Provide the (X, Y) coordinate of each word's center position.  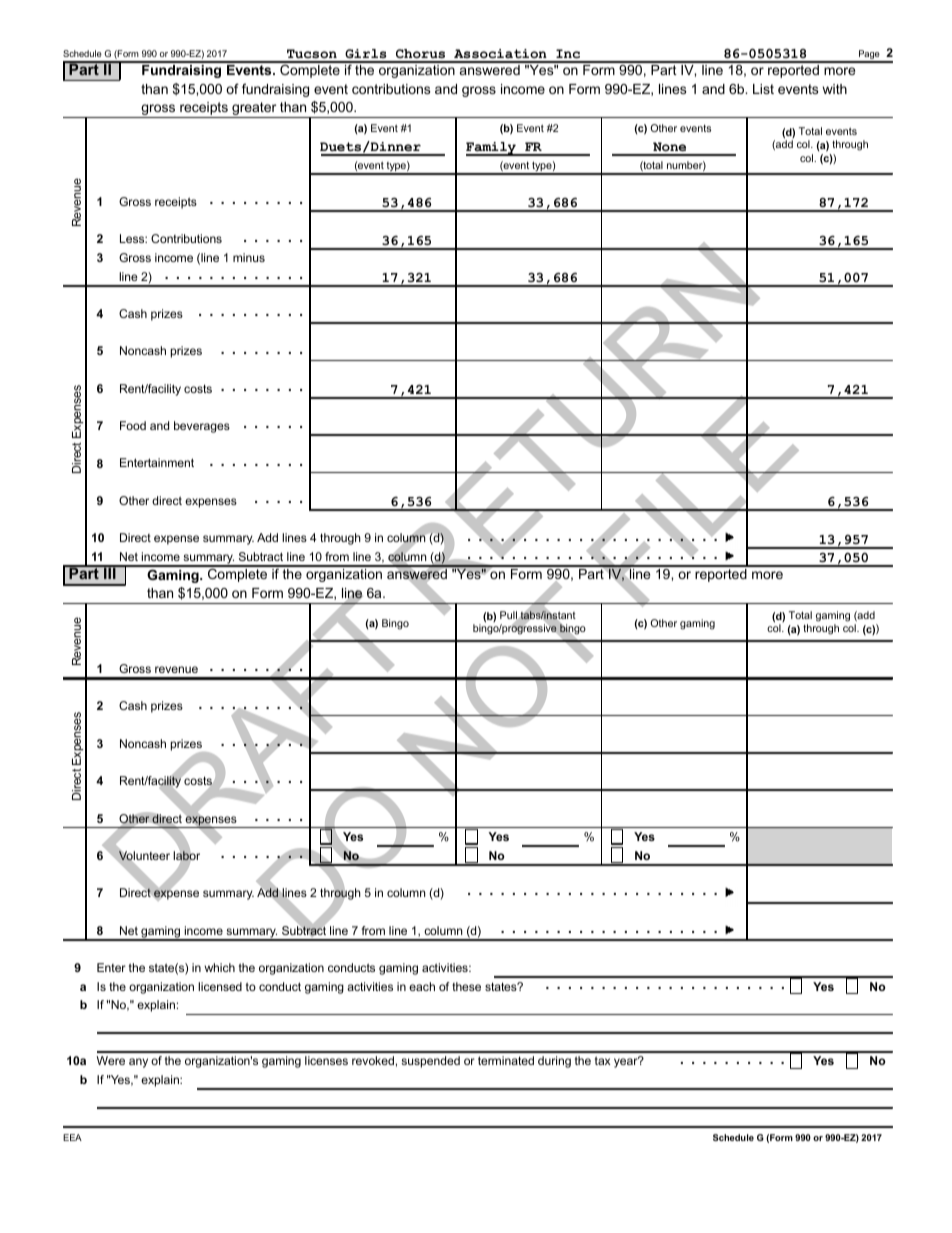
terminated (506, 1060)
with (834, 89)
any (138, 1063)
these (466, 986)
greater (254, 110)
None (670, 148)
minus (249, 257)
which (219, 967)
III (110, 572)
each (422, 986)
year (627, 1062)
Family (492, 149)
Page (869, 56)
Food (133, 425)
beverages (202, 427)
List (763, 89)
